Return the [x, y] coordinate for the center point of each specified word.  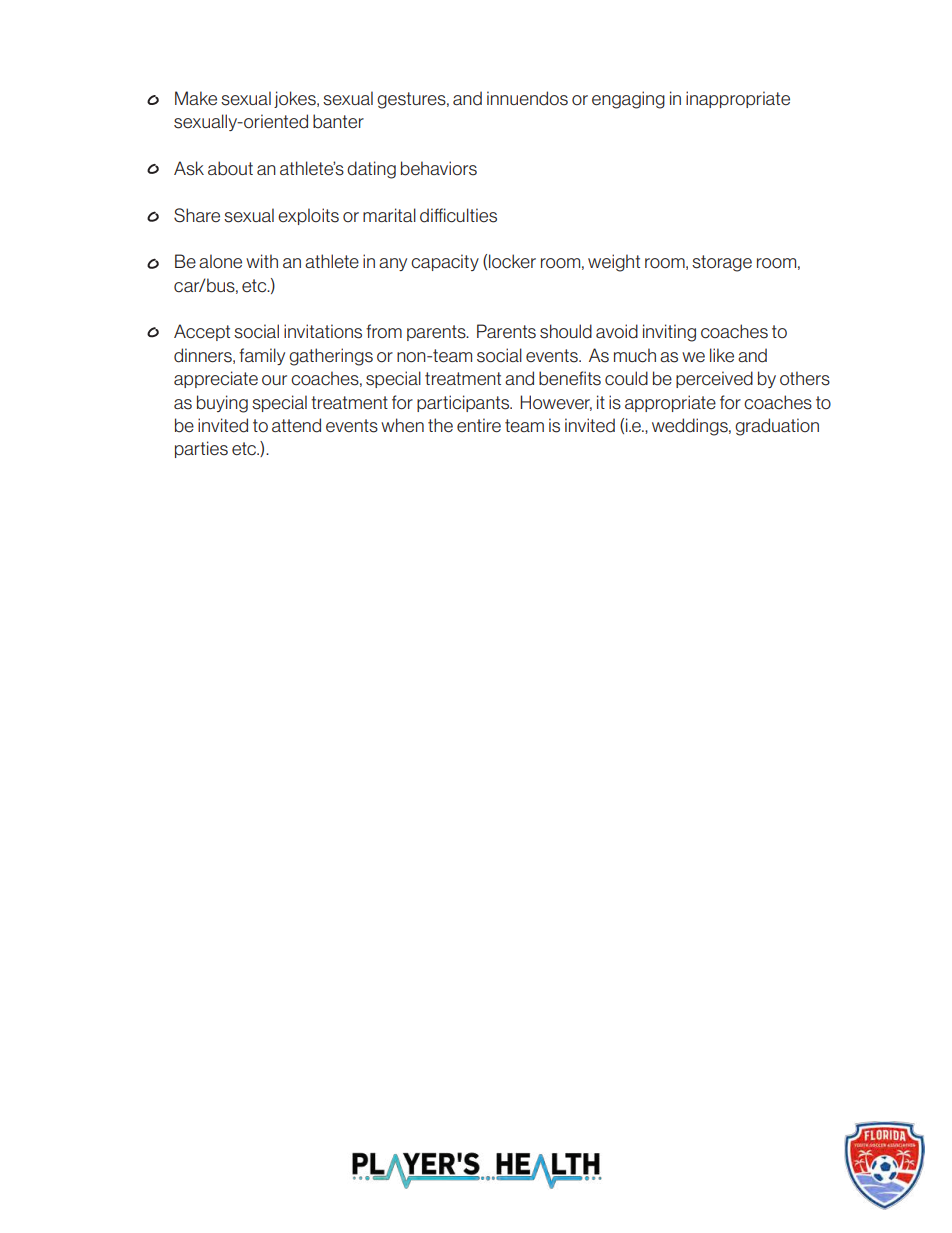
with [262, 261]
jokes [296, 99]
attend [296, 425]
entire [479, 425]
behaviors [439, 168]
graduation [777, 427]
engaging [628, 100]
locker [512, 261]
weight [614, 263]
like [722, 355]
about [230, 168]
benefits [570, 378]
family [262, 356]
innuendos [527, 98]
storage [722, 263]
